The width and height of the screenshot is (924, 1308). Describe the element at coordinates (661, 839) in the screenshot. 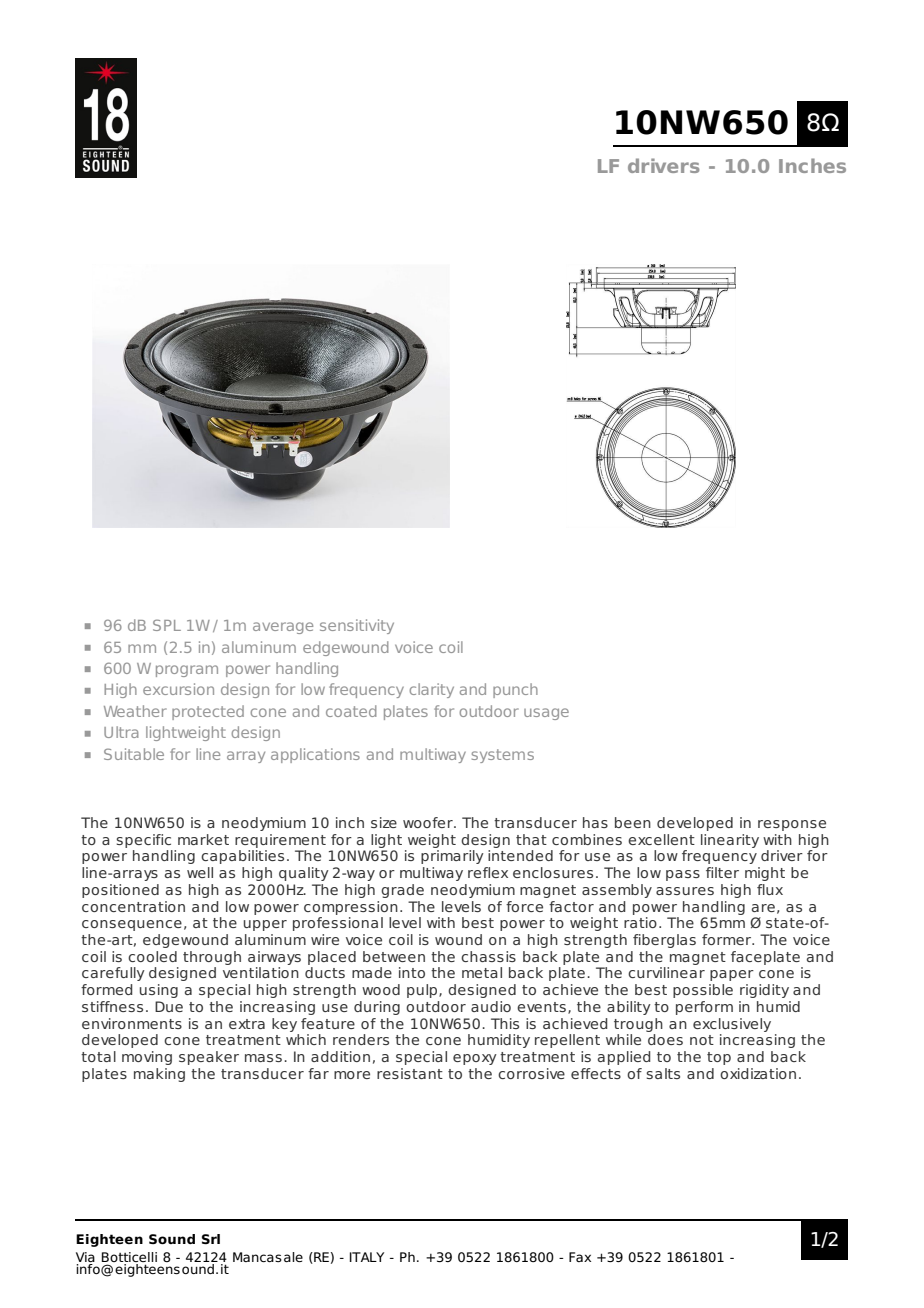

I see `excellent` at that location.
